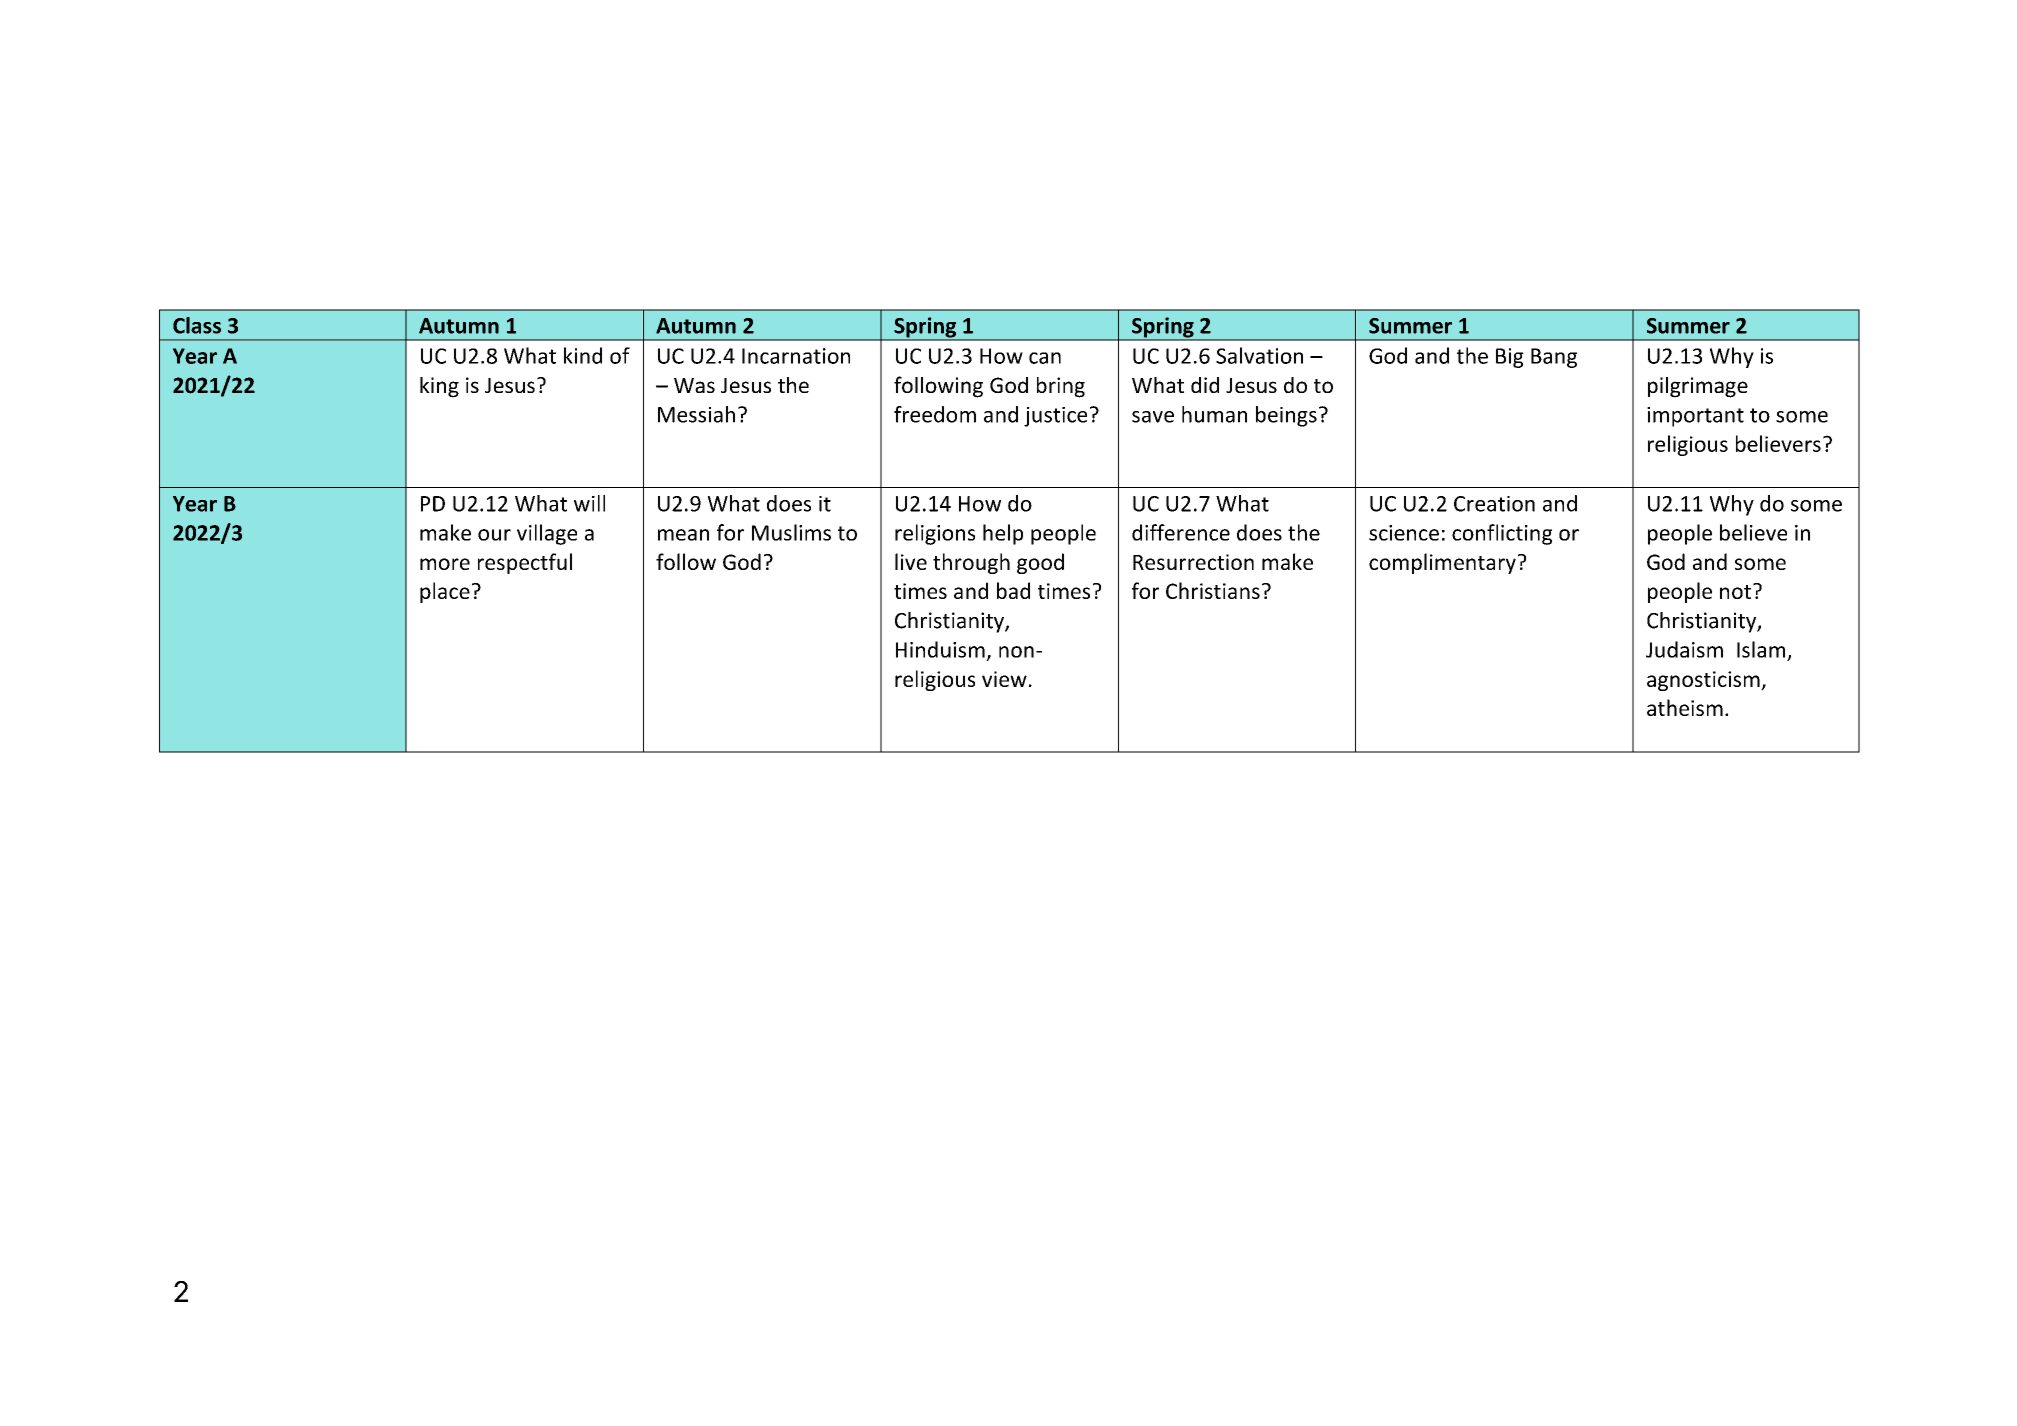 Image resolution: width=2017 pixels, height=1426 pixels. What do you see at coordinates (1685, 707) in the image?
I see `atheism` at bounding box center [1685, 707].
